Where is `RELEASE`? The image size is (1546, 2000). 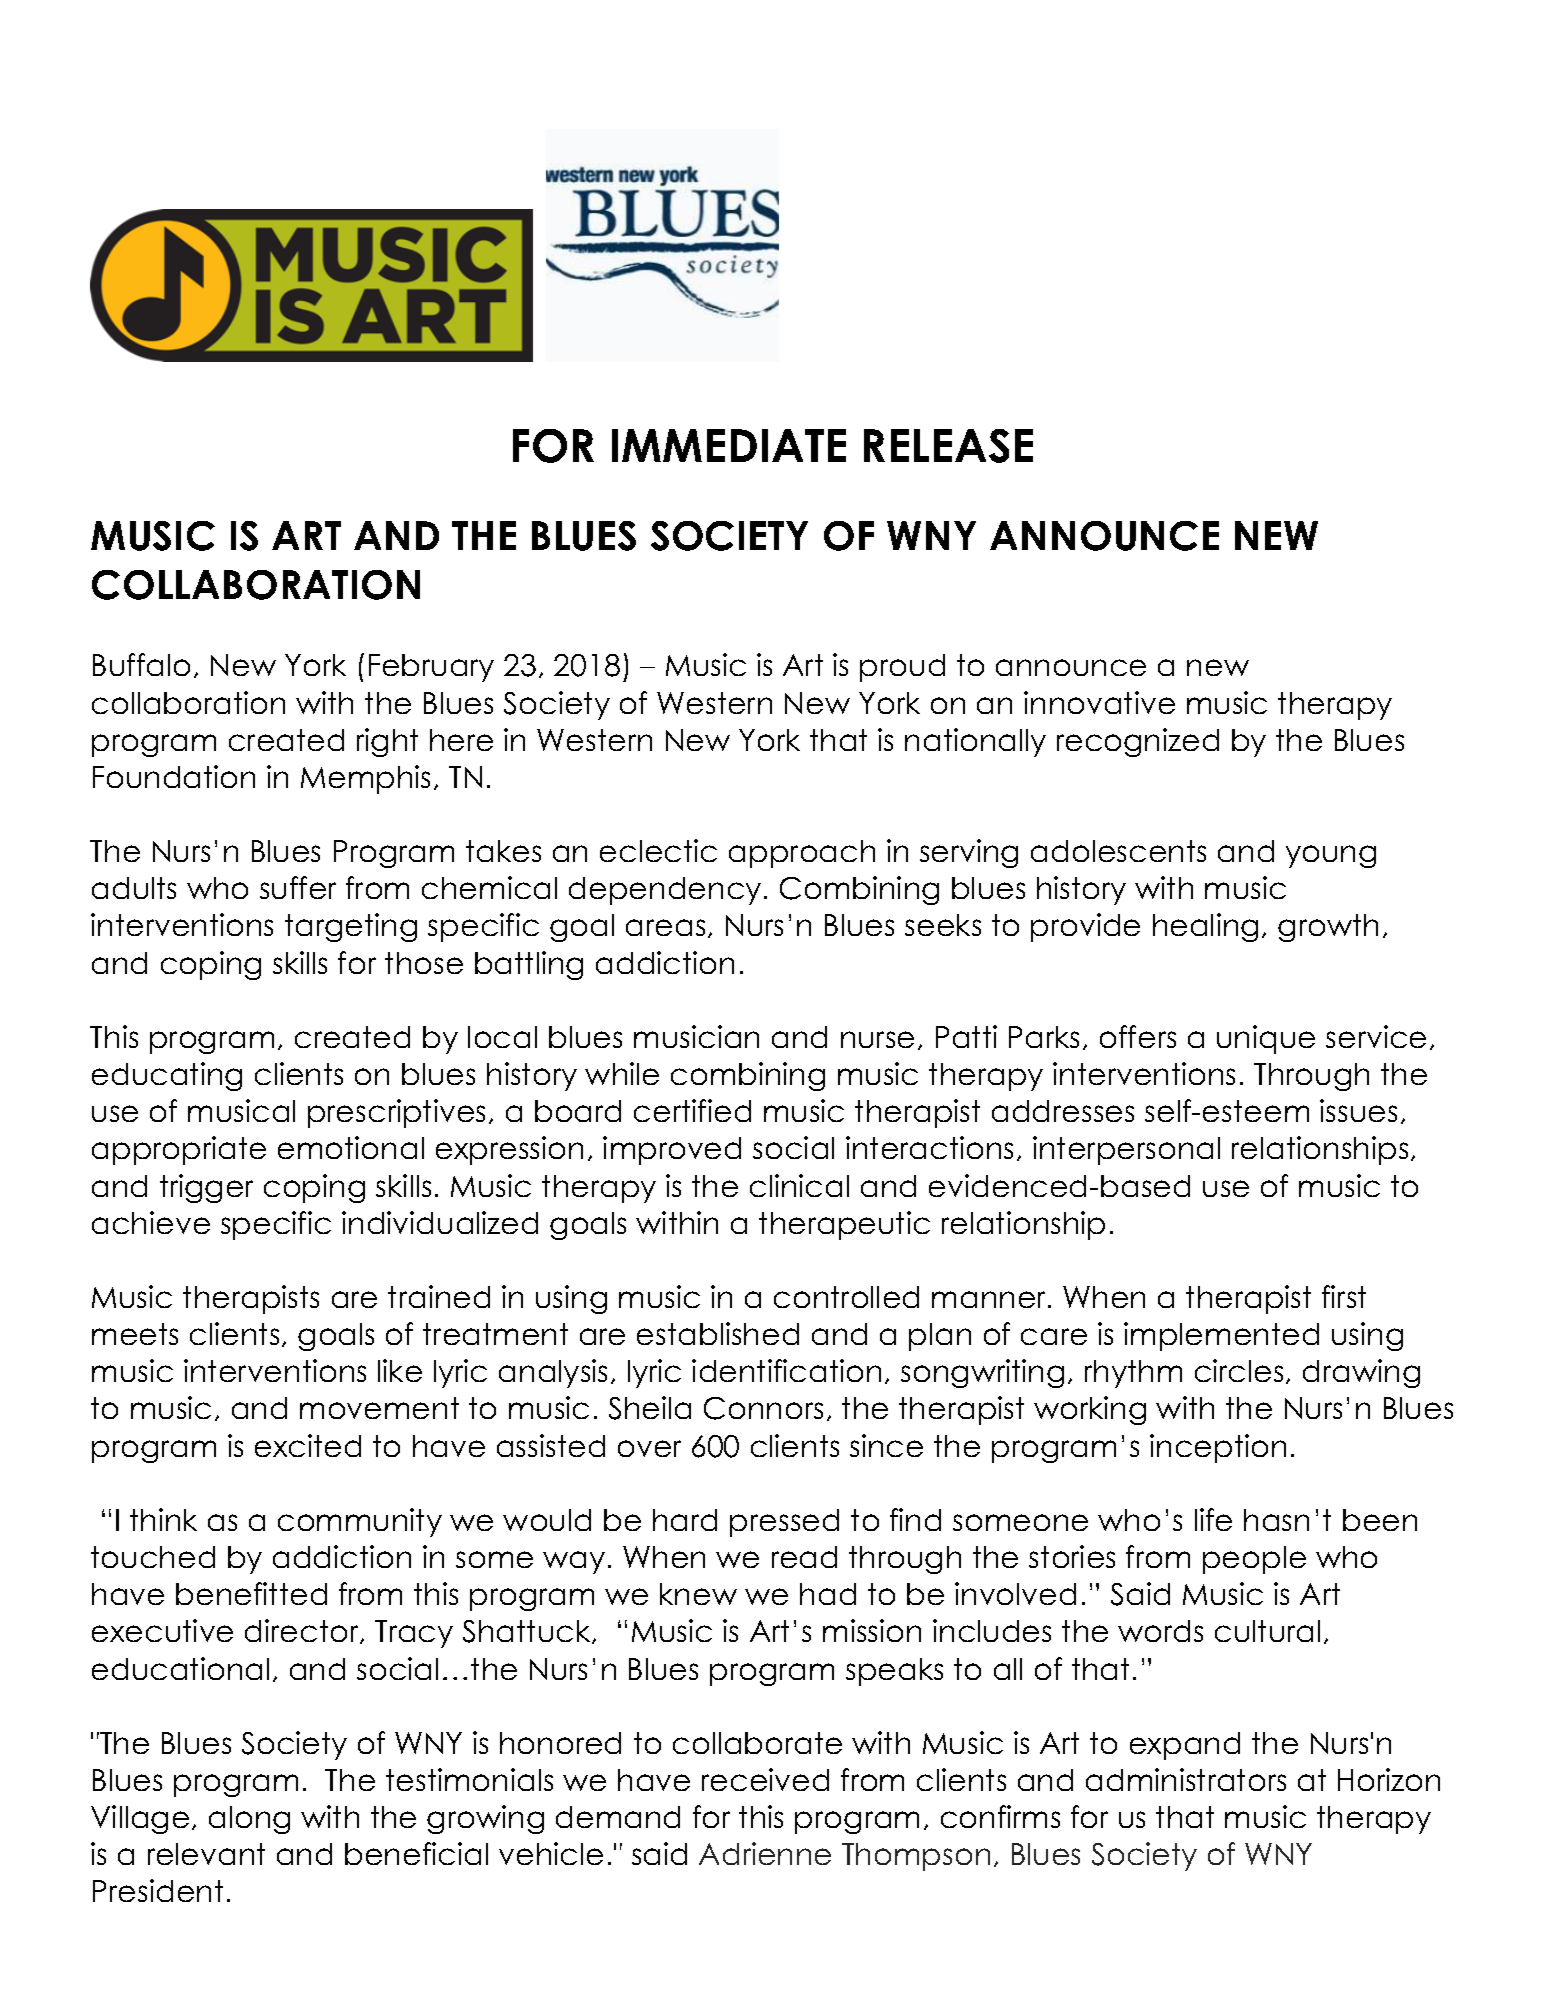
RELEASE is located at coordinates (948, 446).
